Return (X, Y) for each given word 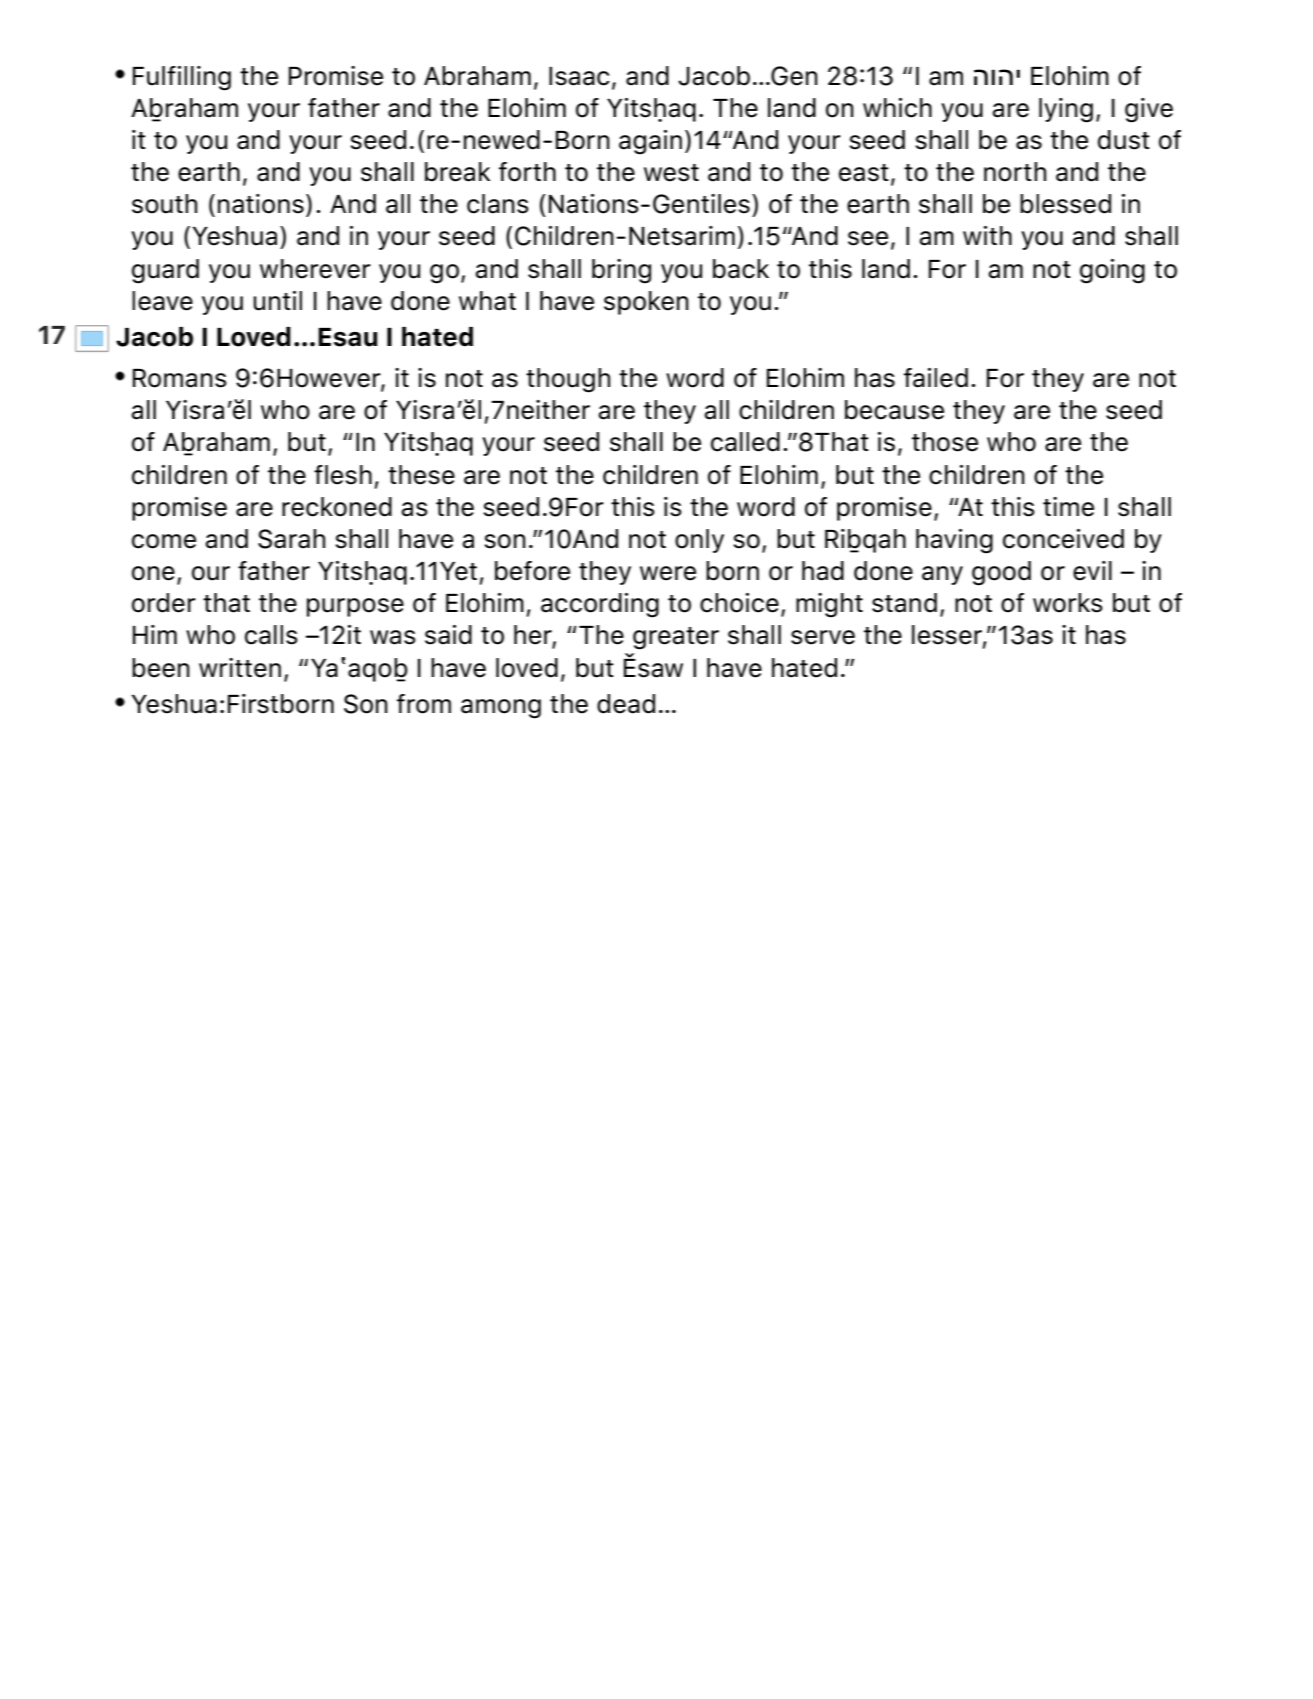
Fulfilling (182, 78)
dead (626, 704)
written (240, 668)
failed (936, 378)
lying (1066, 110)
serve (823, 637)
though (568, 380)
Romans (180, 378)
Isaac (579, 76)
